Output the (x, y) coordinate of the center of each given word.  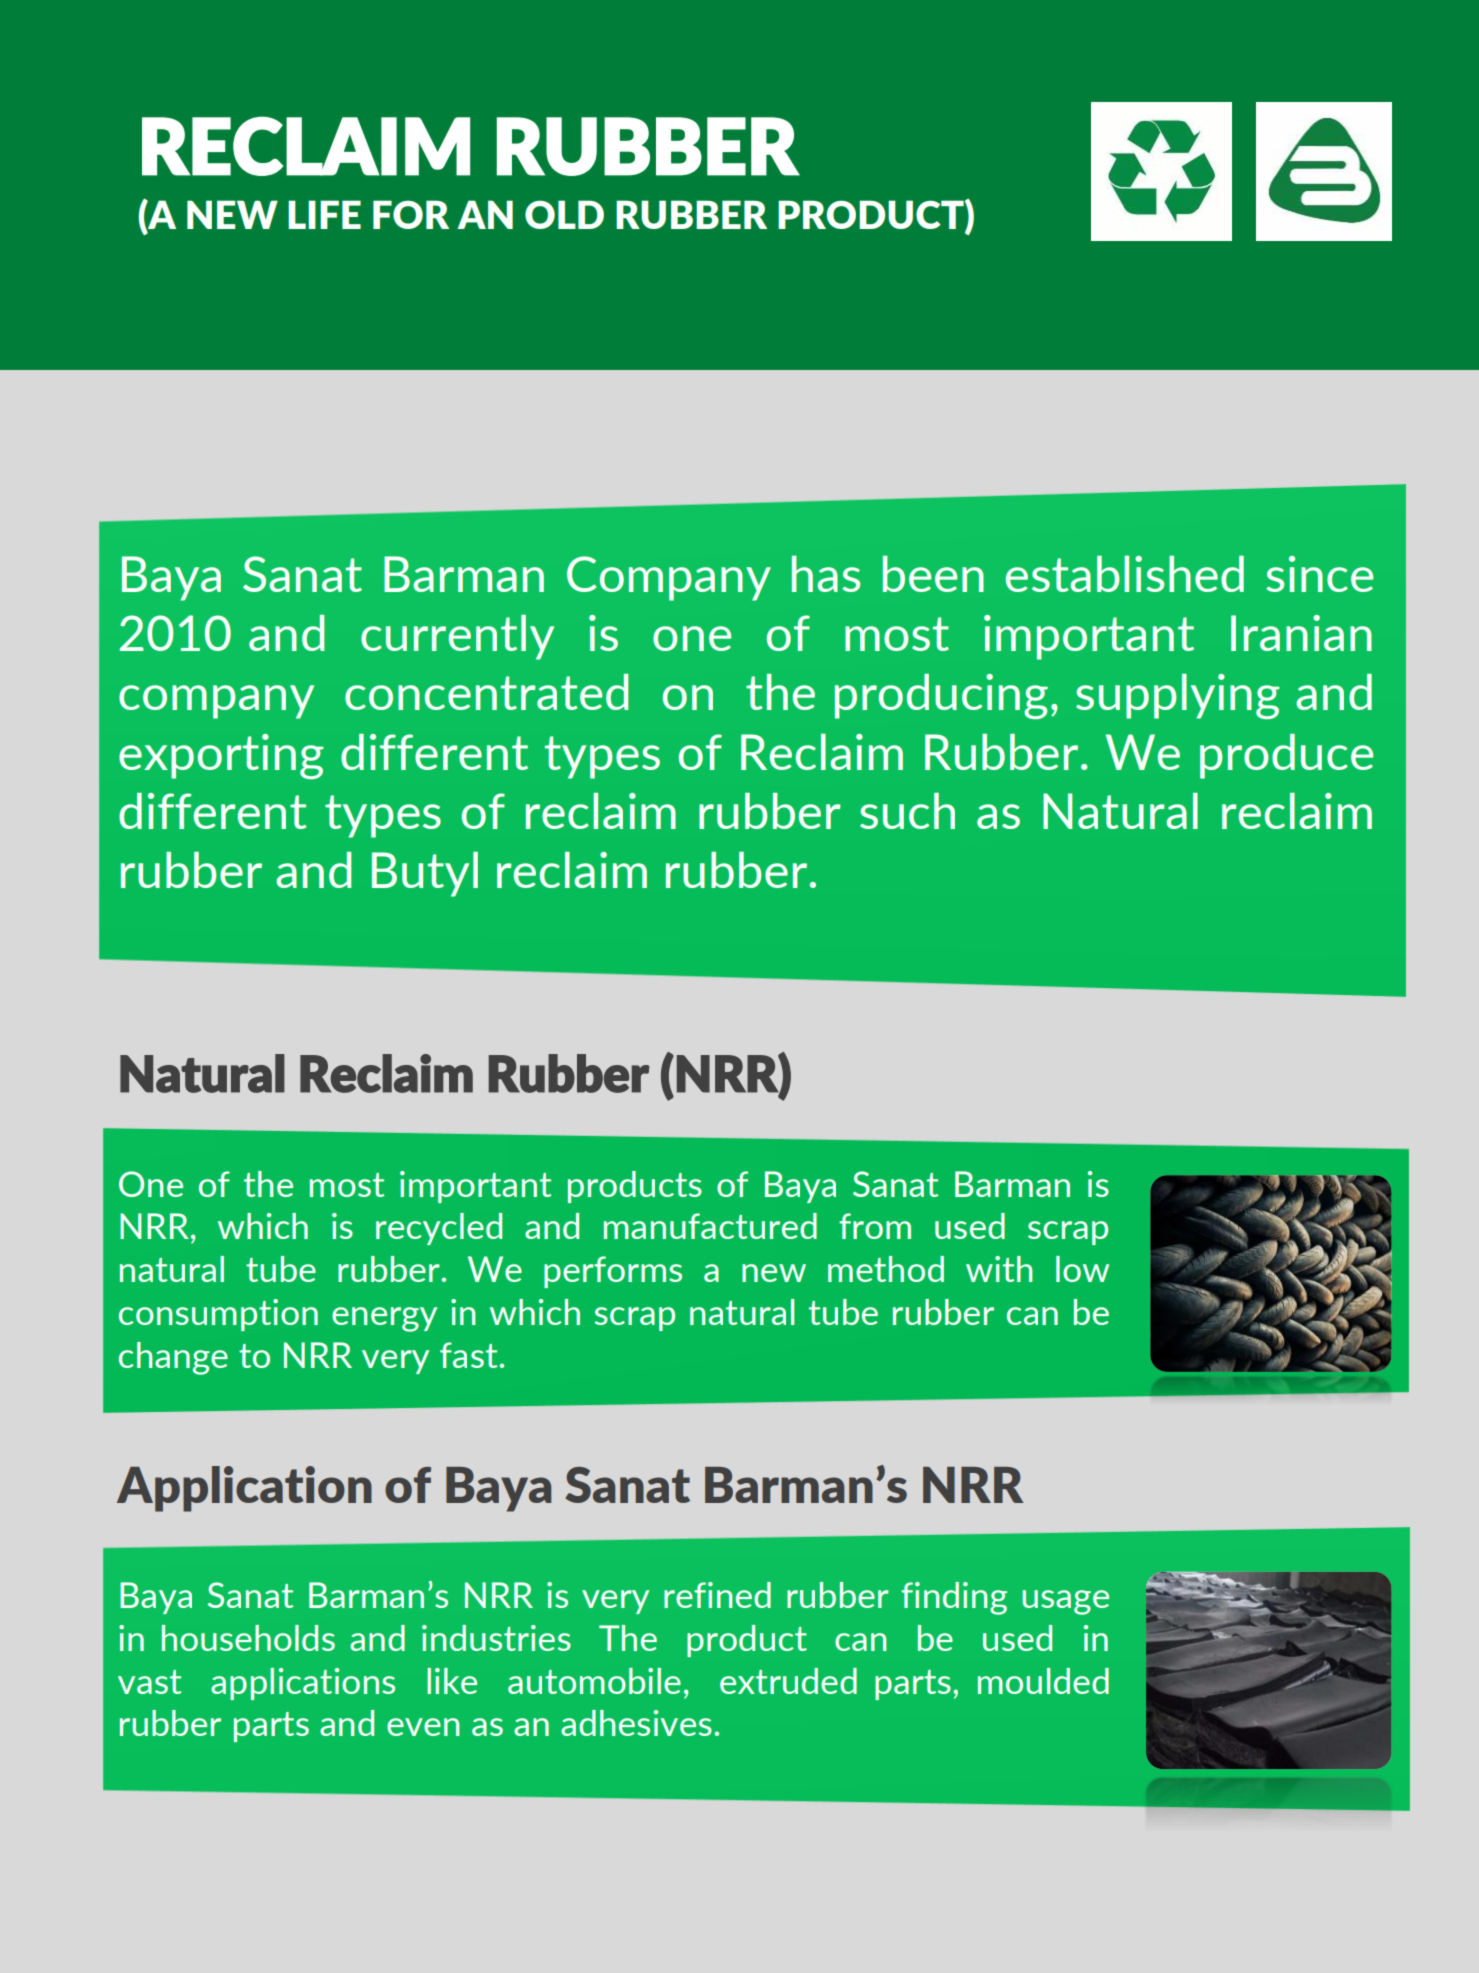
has (826, 574)
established (1125, 574)
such (907, 811)
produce (1286, 756)
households (248, 1638)
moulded (1043, 1681)
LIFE (324, 214)
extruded (788, 1681)
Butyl (425, 874)
